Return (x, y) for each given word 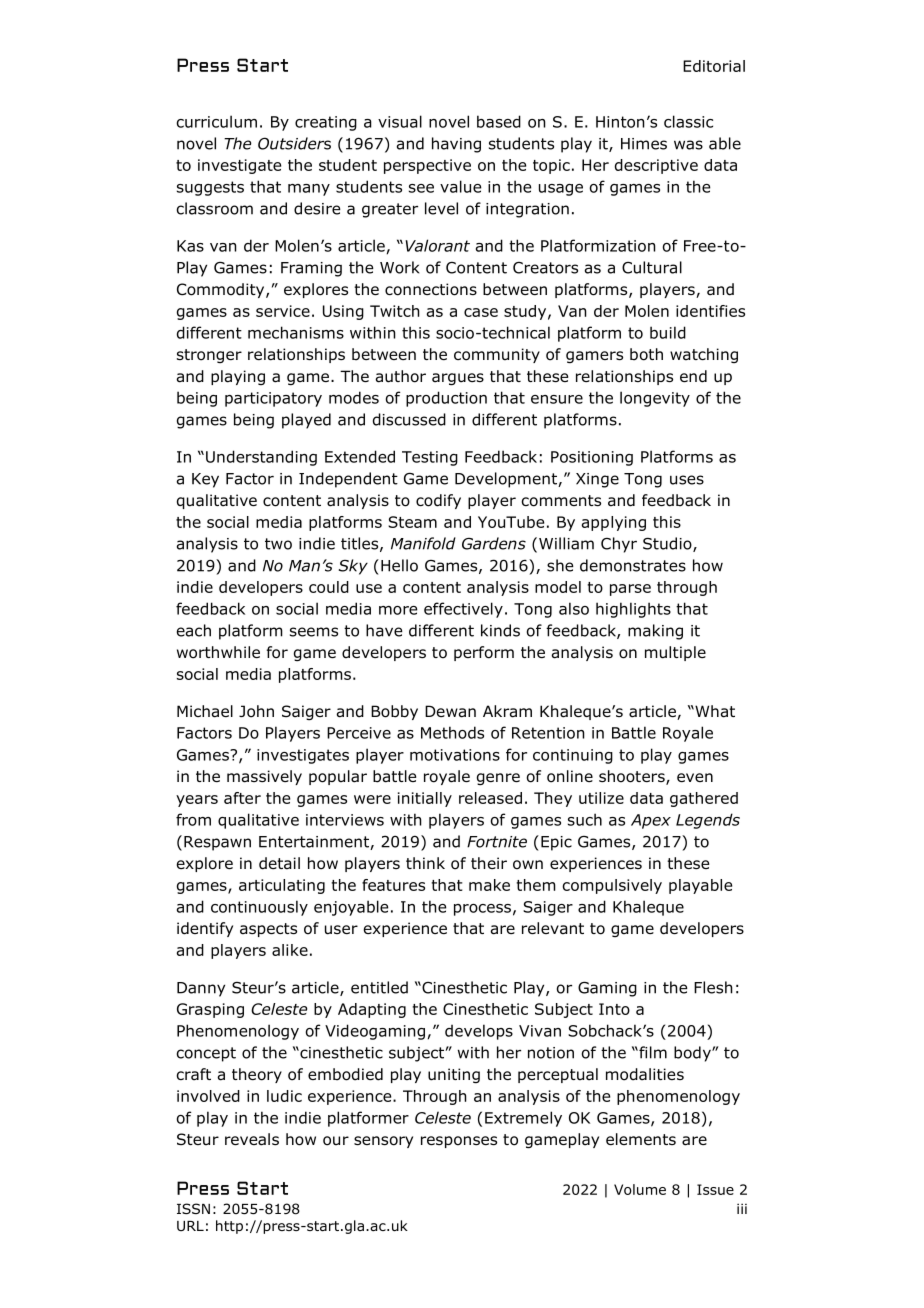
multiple (675, 653)
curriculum (216, 121)
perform (484, 653)
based (499, 121)
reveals (252, 1139)
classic (688, 121)
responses (459, 1142)
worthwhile (218, 652)
